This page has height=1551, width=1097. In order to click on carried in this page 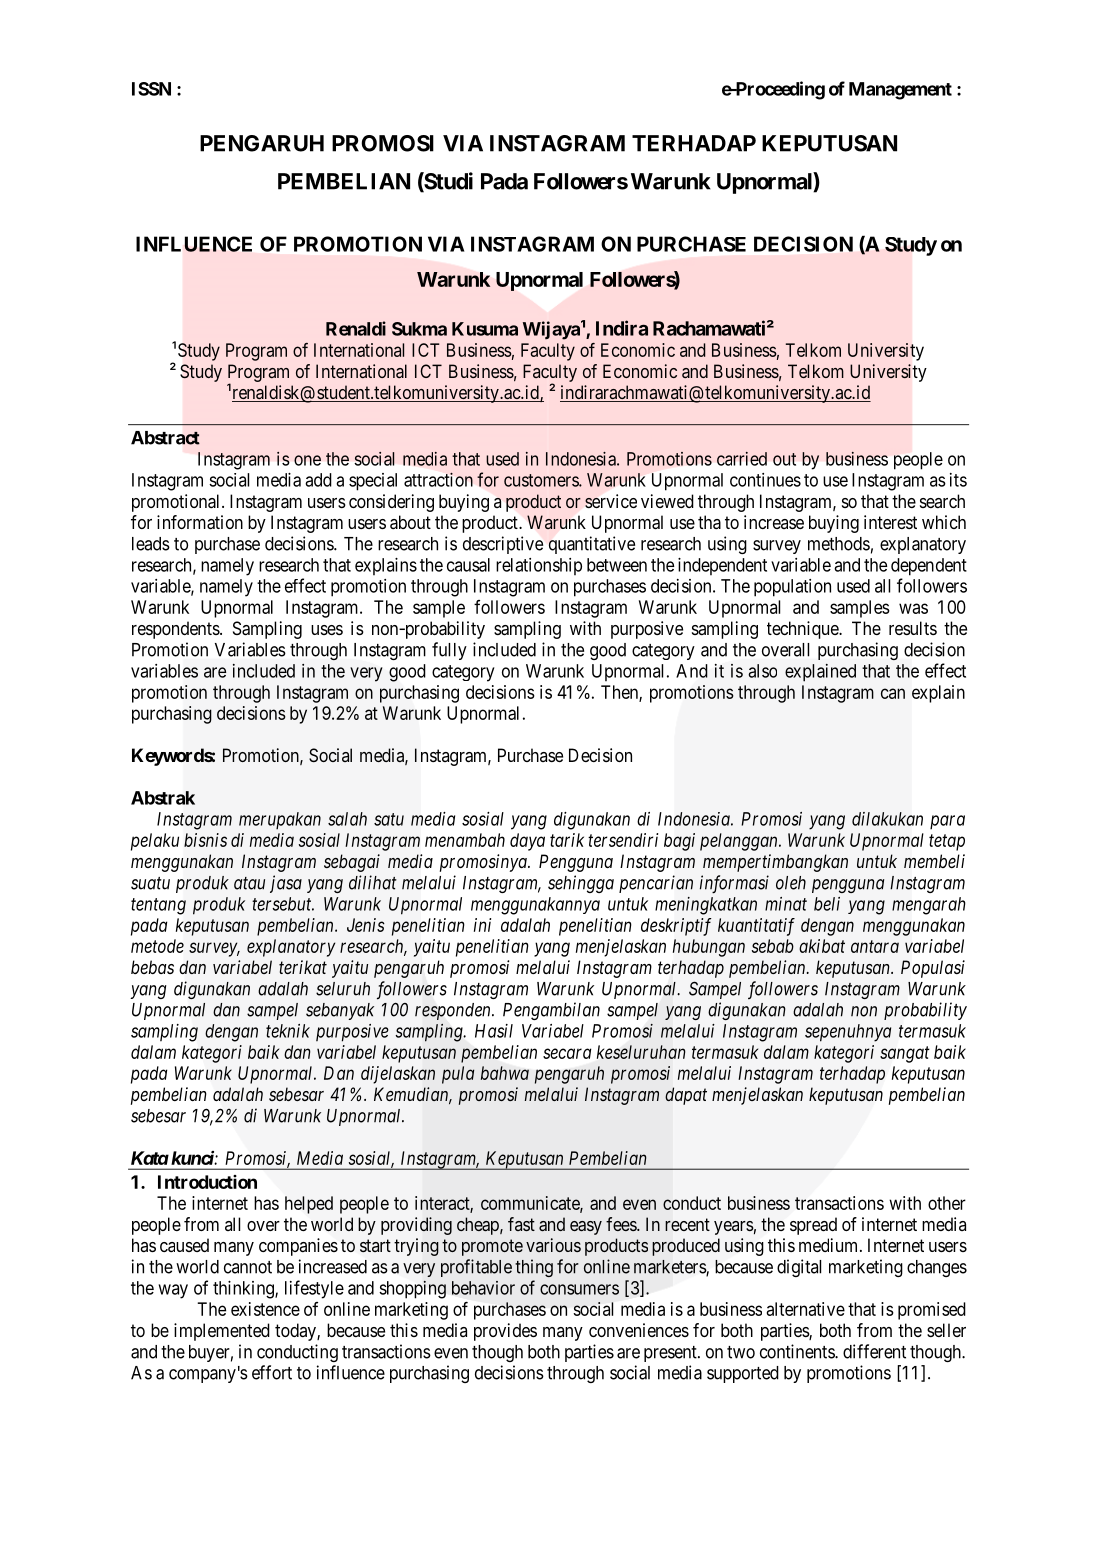, I will do `click(742, 459)`.
